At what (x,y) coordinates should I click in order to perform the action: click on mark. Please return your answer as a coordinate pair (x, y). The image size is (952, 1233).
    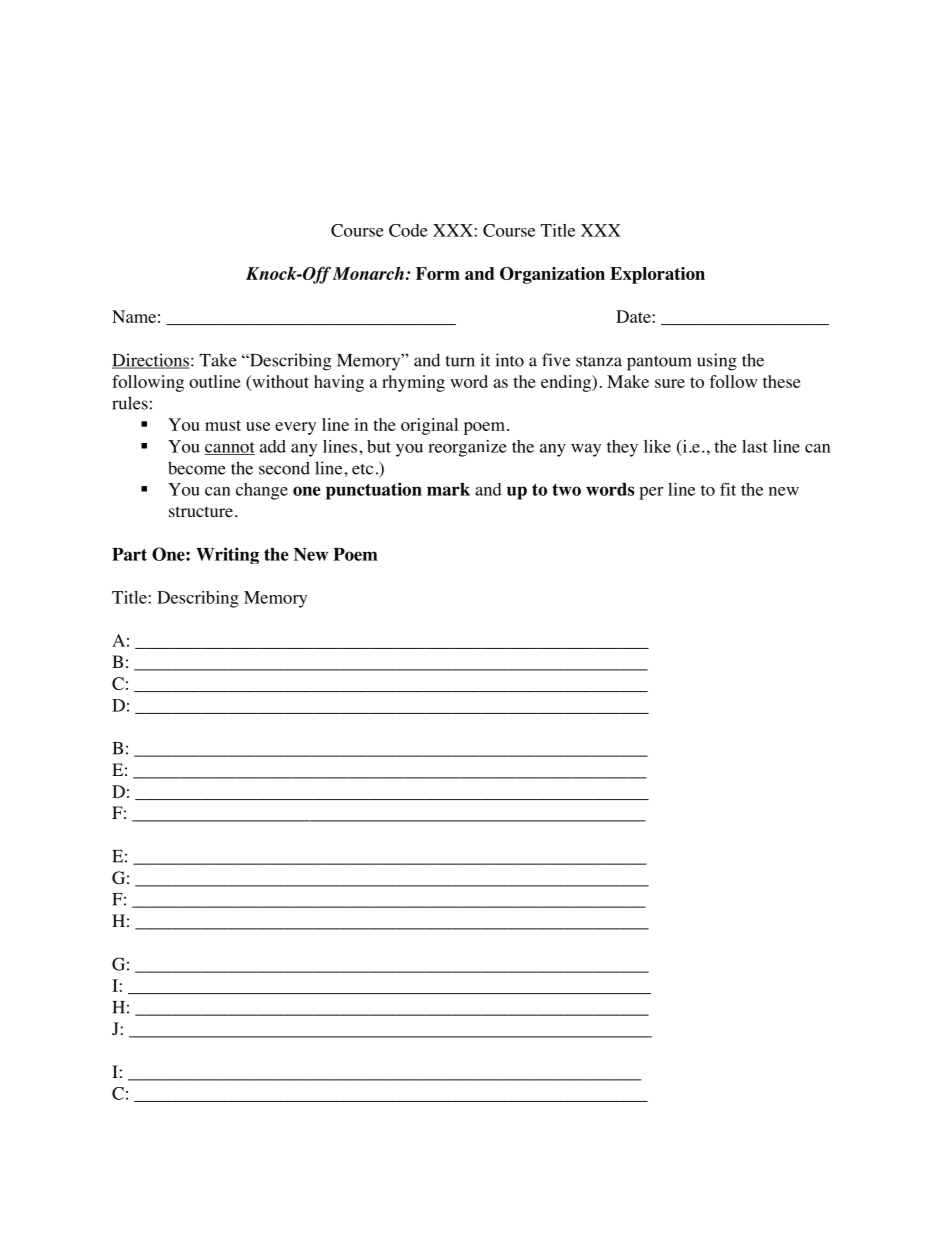
    Looking at the image, I should click on (448, 489).
